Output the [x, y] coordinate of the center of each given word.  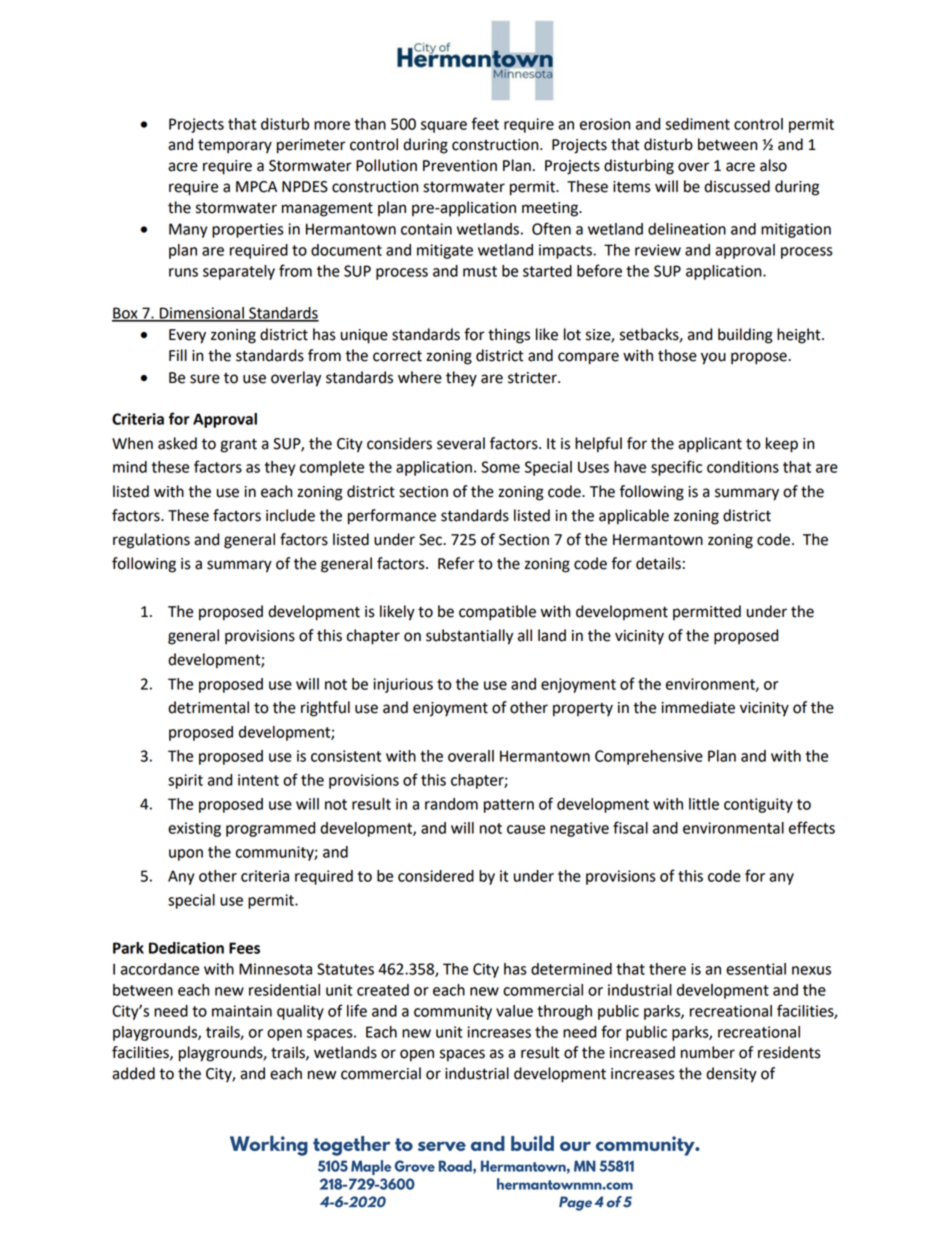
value [514, 1011]
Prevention [460, 166]
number [708, 1052]
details [658, 563]
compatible [497, 613]
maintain [242, 1011]
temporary [235, 146]
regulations [151, 541]
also [773, 165]
